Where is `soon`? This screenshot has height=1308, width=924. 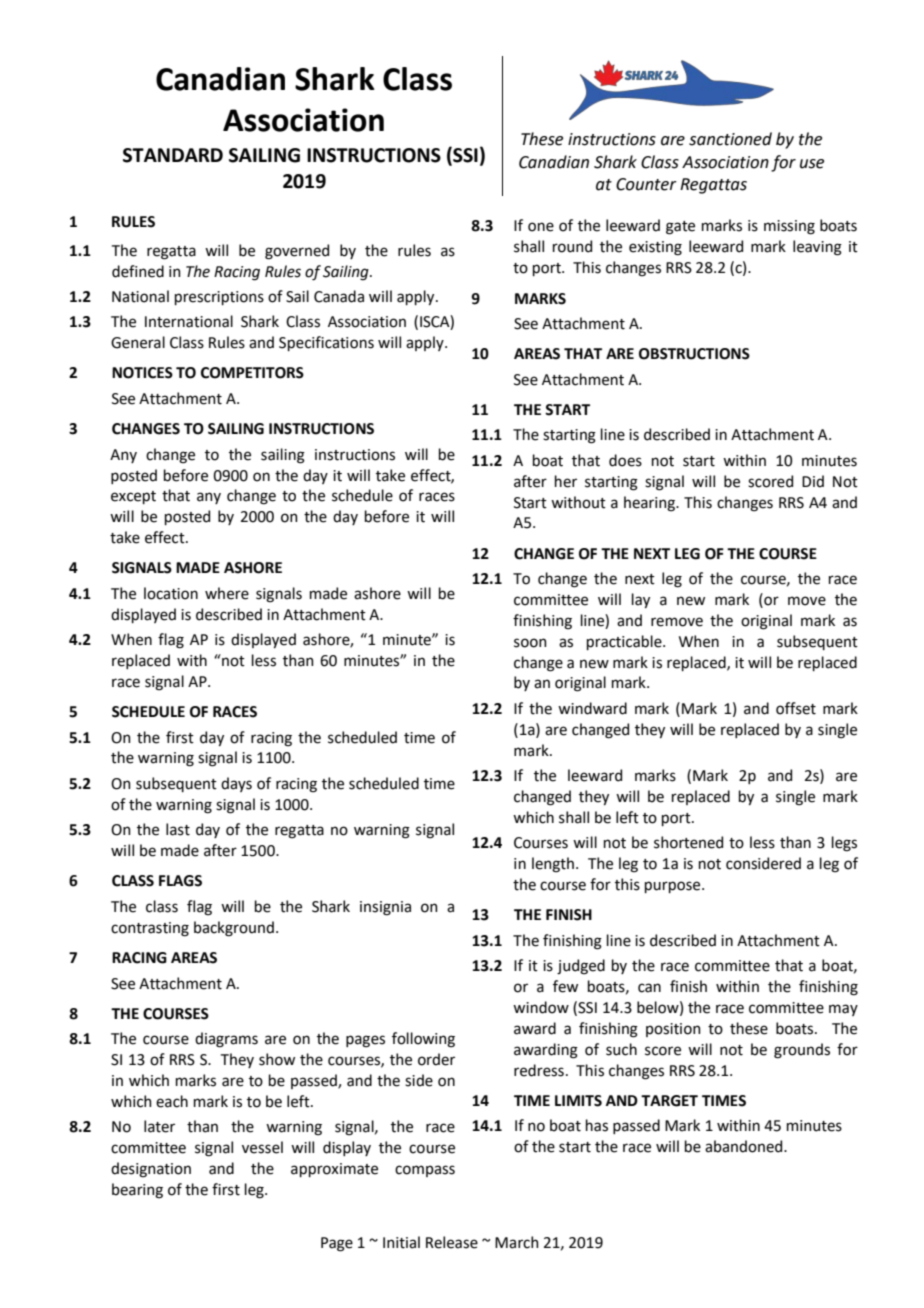 soon is located at coordinates (530, 643).
